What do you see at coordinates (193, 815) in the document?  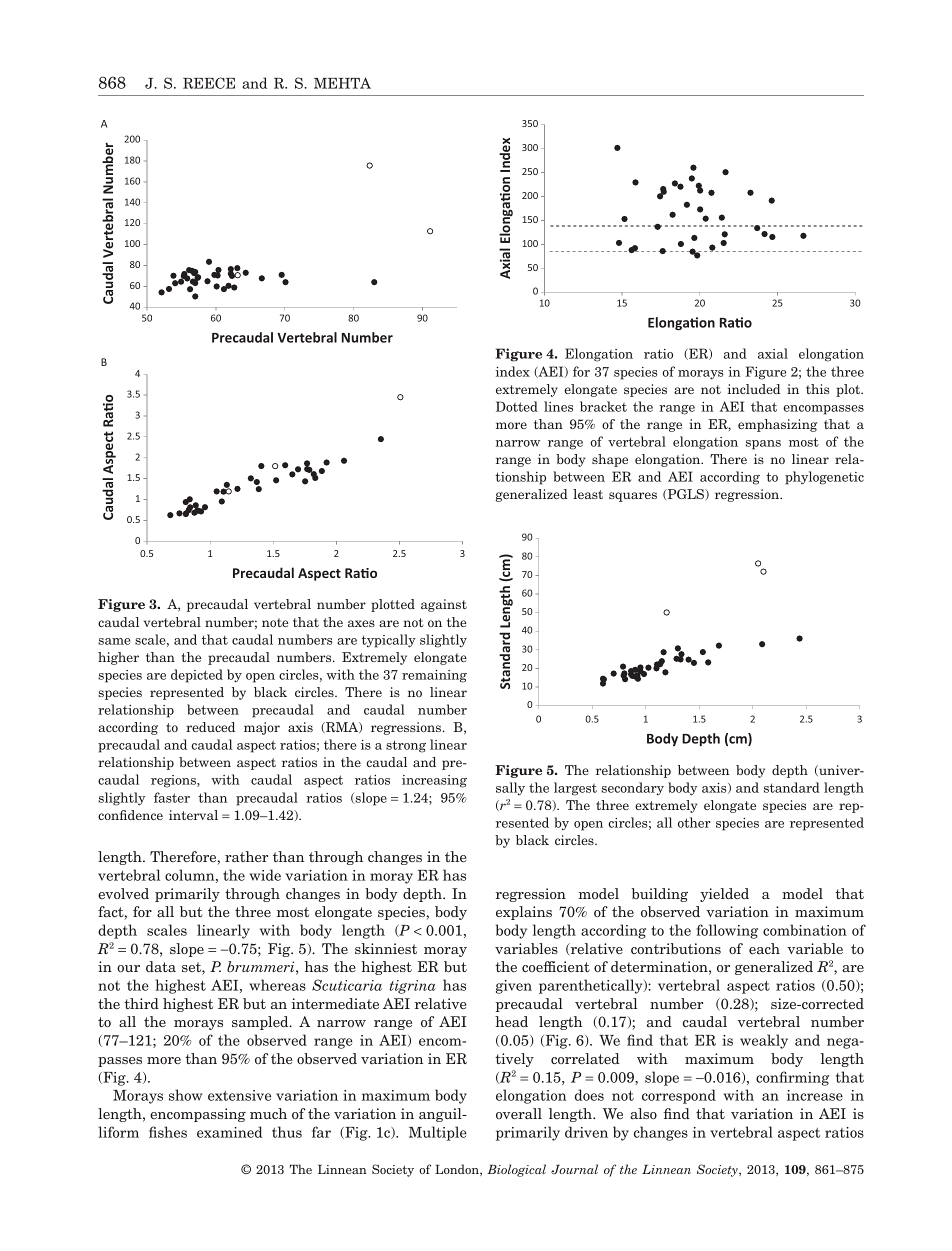 I see `interval` at bounding box center [193, 815].
